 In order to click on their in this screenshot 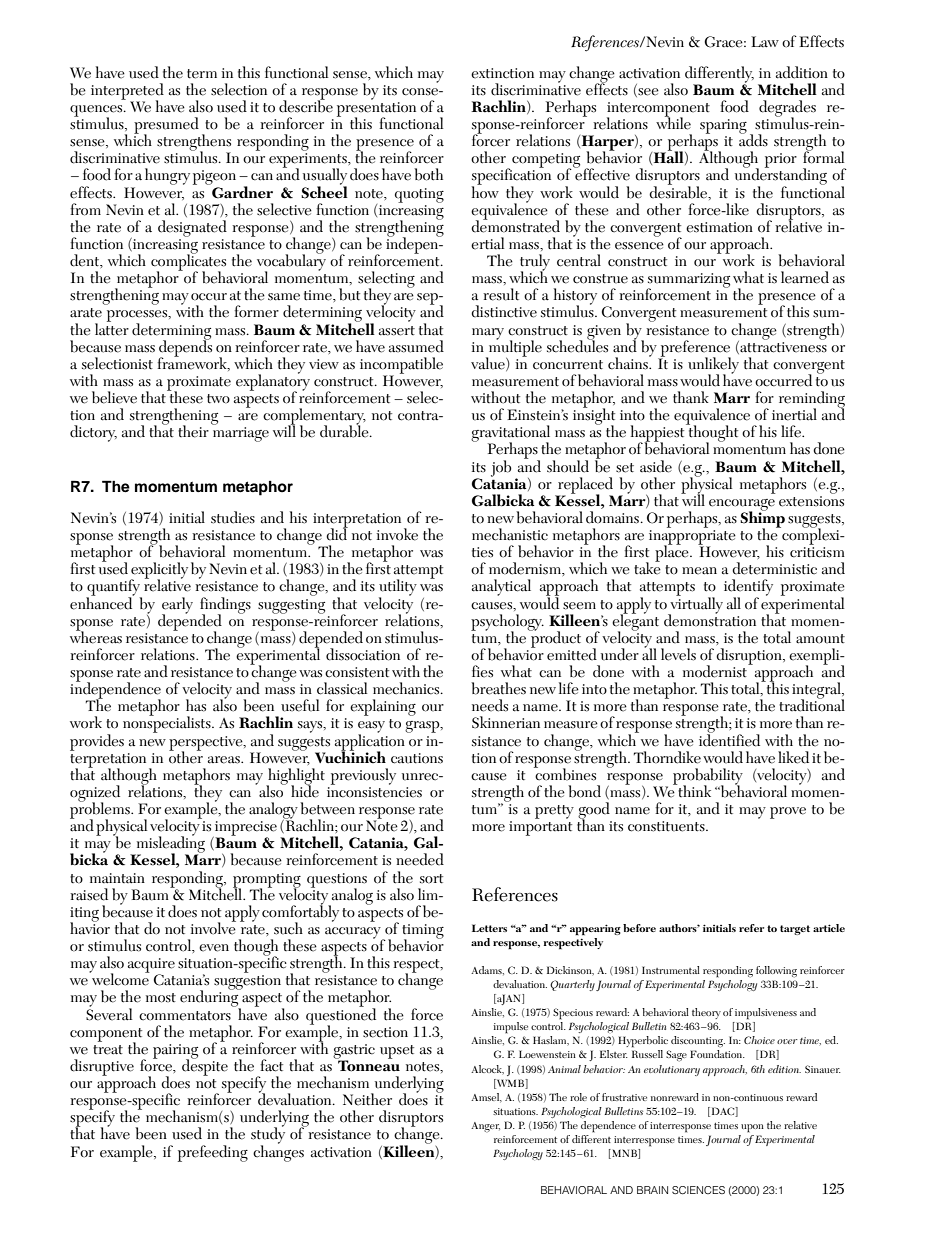, I will do `click(193, 431)`.
